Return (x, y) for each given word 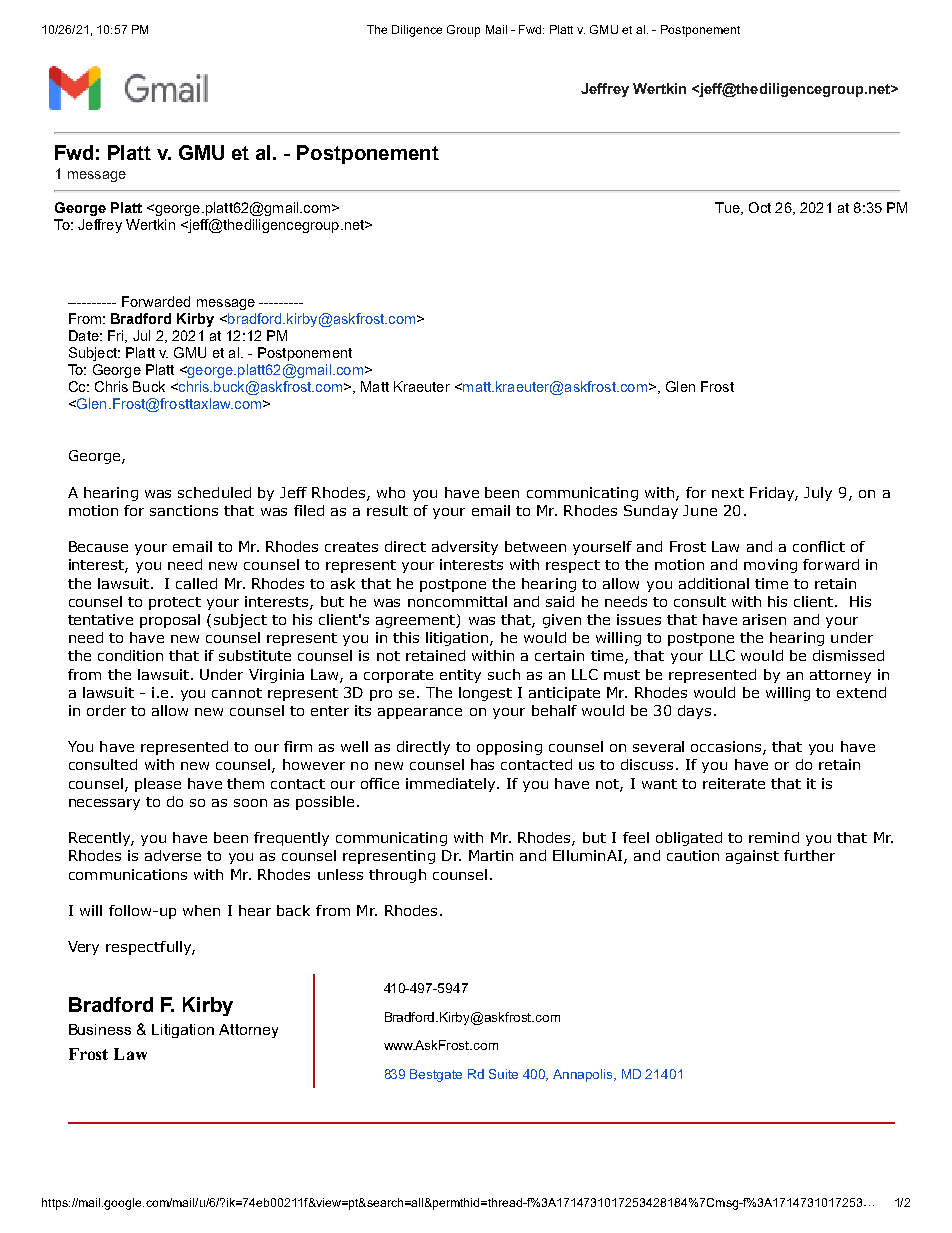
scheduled (214, 492)
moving (770, 566)
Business (100, 1029)
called (196, 583)
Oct (760, 207)
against (752, 857)
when (201, 910)
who (391, 492)
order (106, 710)
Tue (728, 208)
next (728, 493)
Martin (491, 855)
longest (485, 694)
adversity (465, 548)
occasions (727, 748)
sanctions (184, 510)
